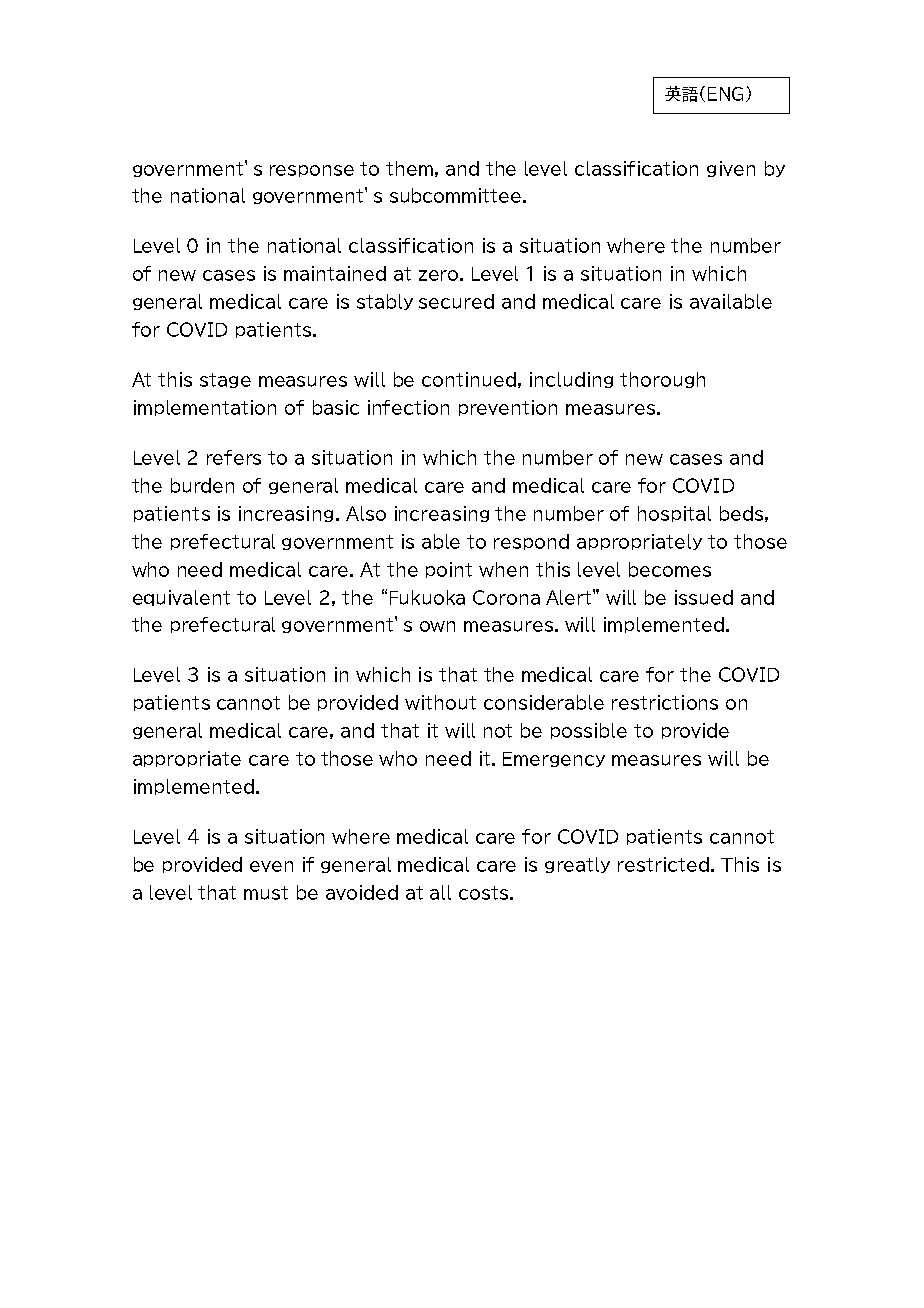 This screenshot has width=924, height=1308. What do you see at coordinates (225, 380) in the screenshot?
I see `stage` at bounding box center [225, 380].
